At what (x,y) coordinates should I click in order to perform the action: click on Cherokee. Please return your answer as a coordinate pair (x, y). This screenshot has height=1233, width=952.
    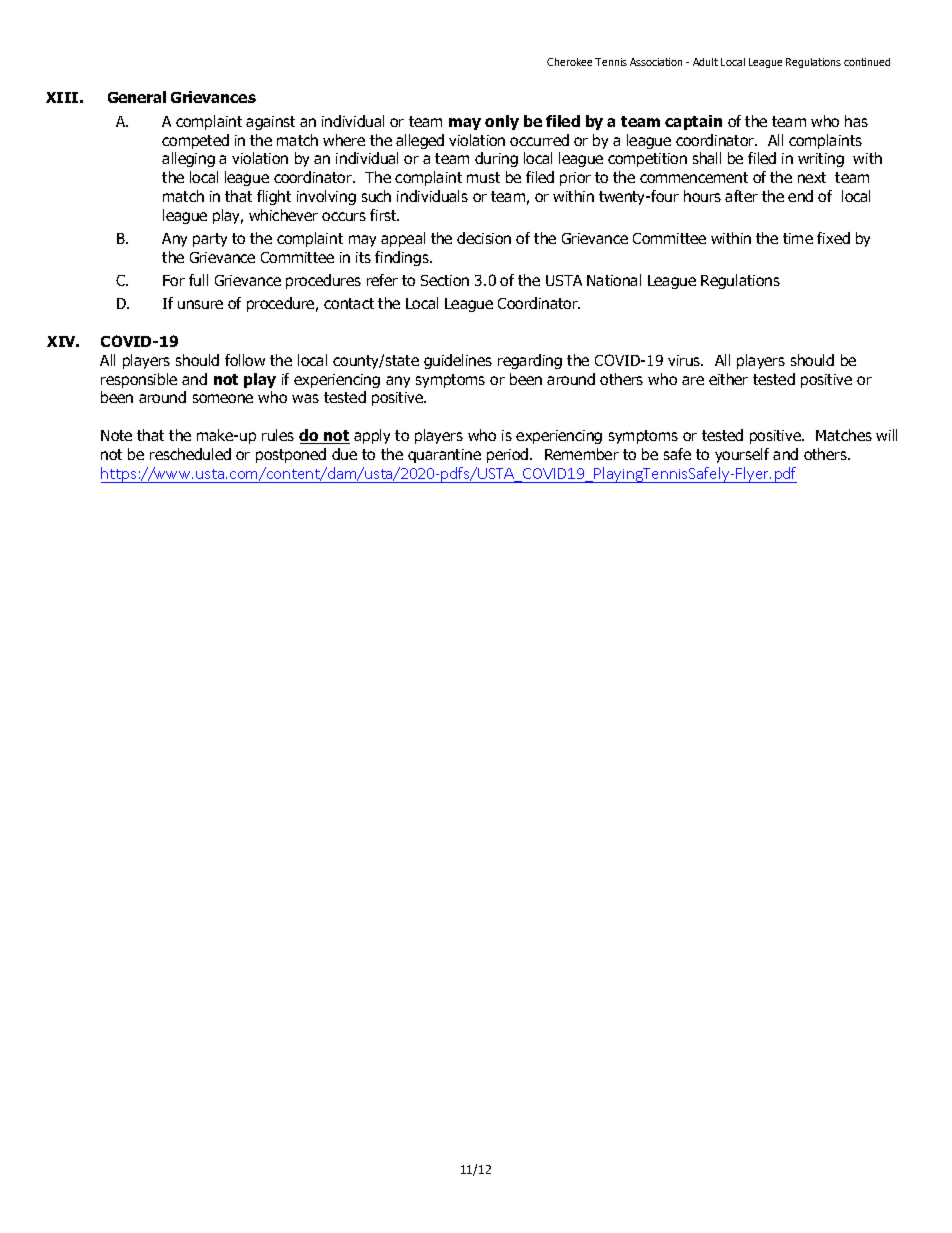
    Looking at the image, I should click on (569, 62).
